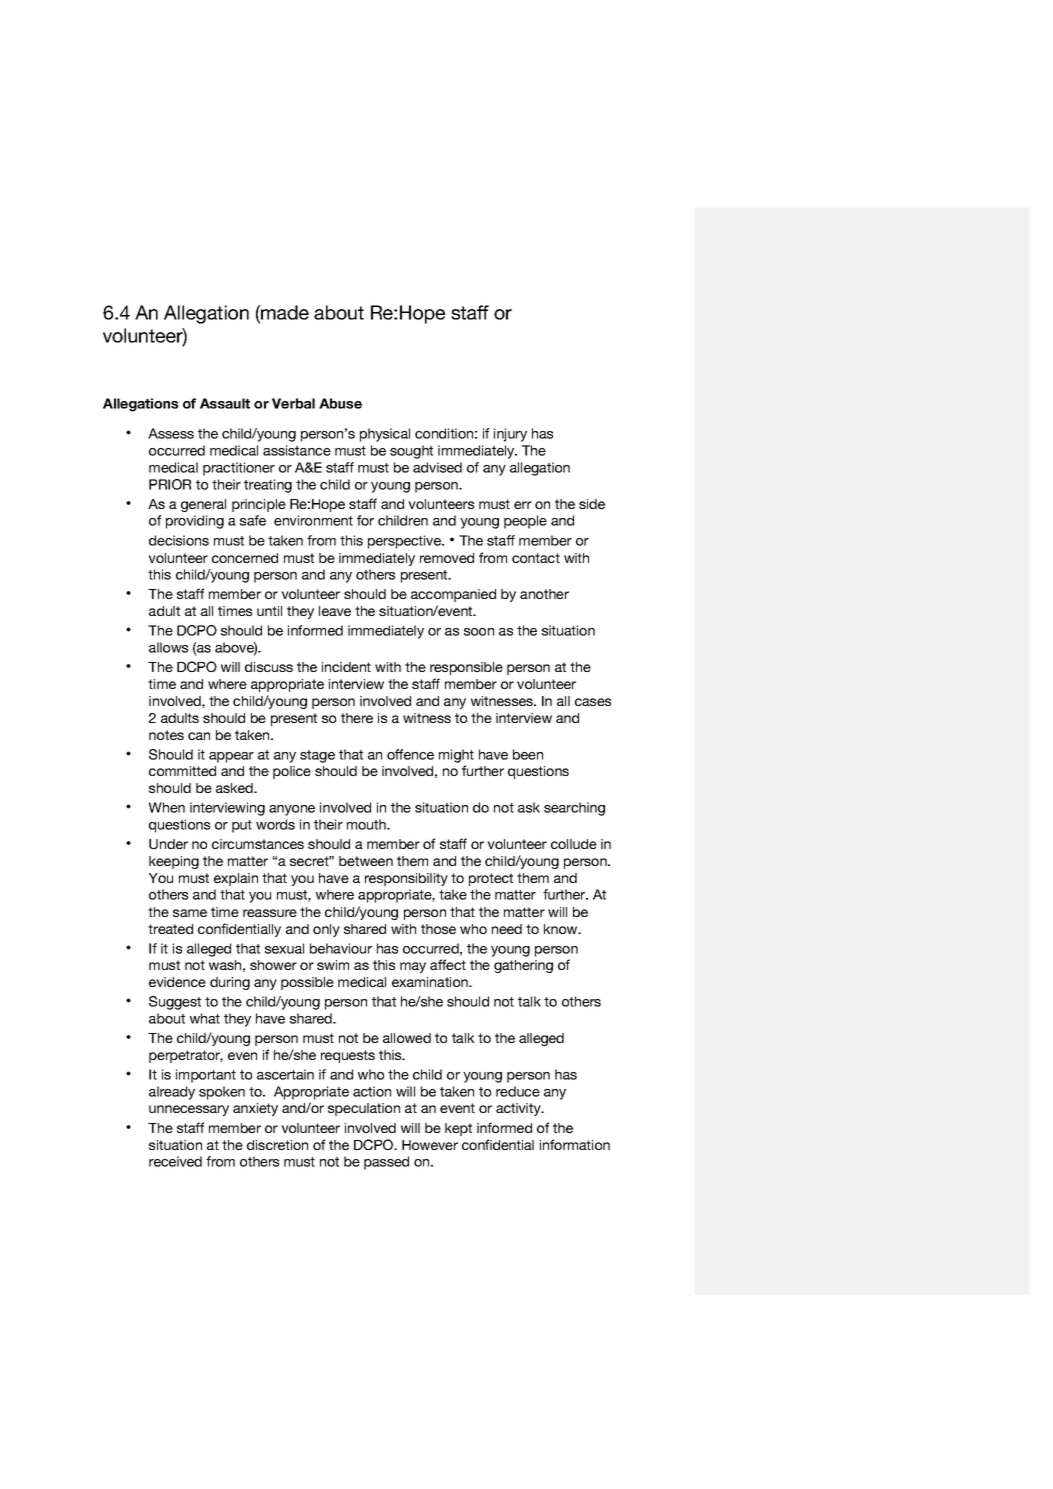 Image resolution: width=1053 pixels, height=1489 pixels. What do you see at coordinates (189, 1110) in the document?
I see `unnecessary` at bounding box center [189, 1110].
